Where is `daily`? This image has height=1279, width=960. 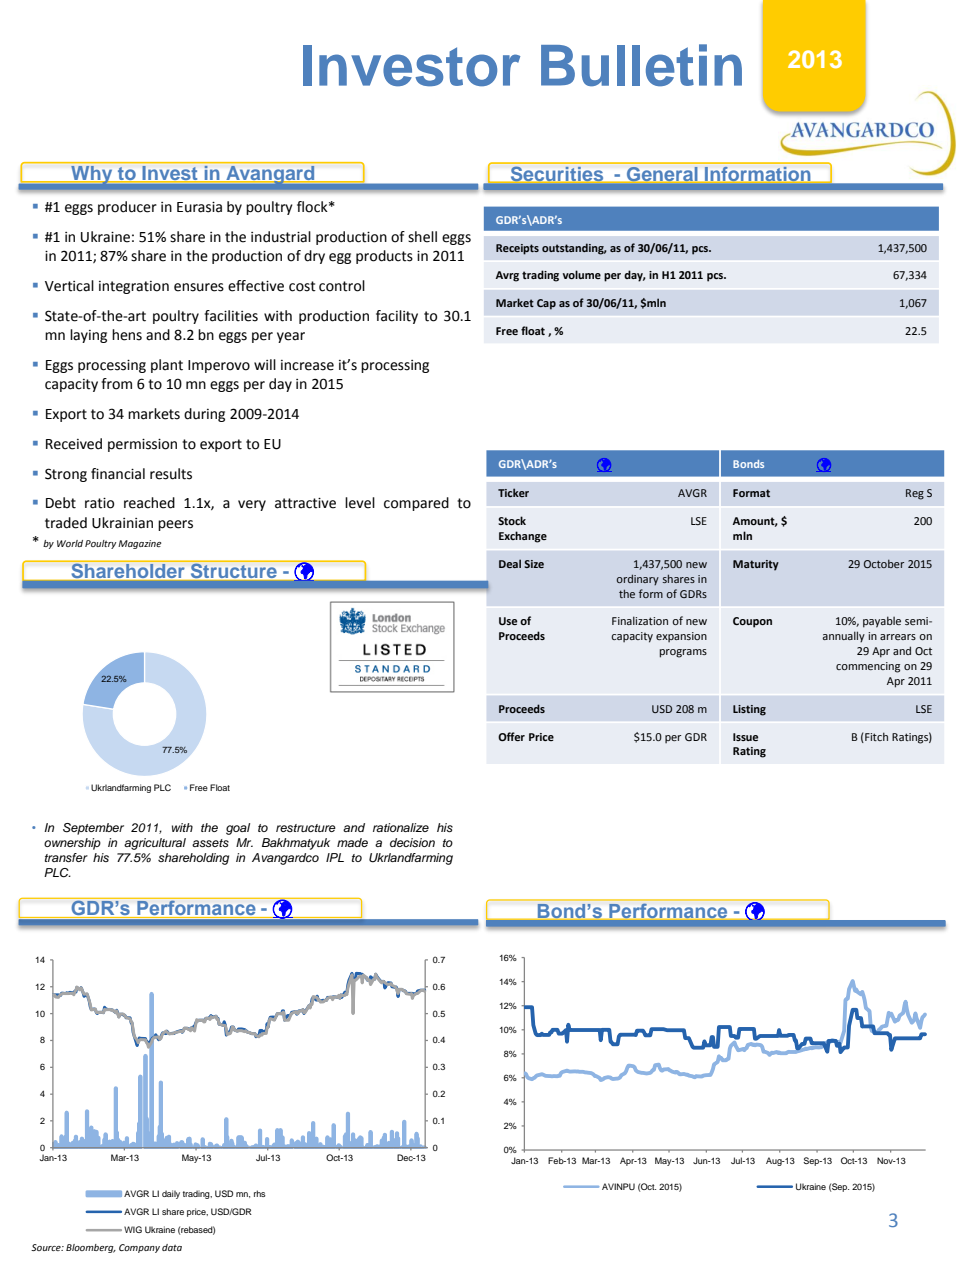
daily is located at coordinates (171, 1194).
